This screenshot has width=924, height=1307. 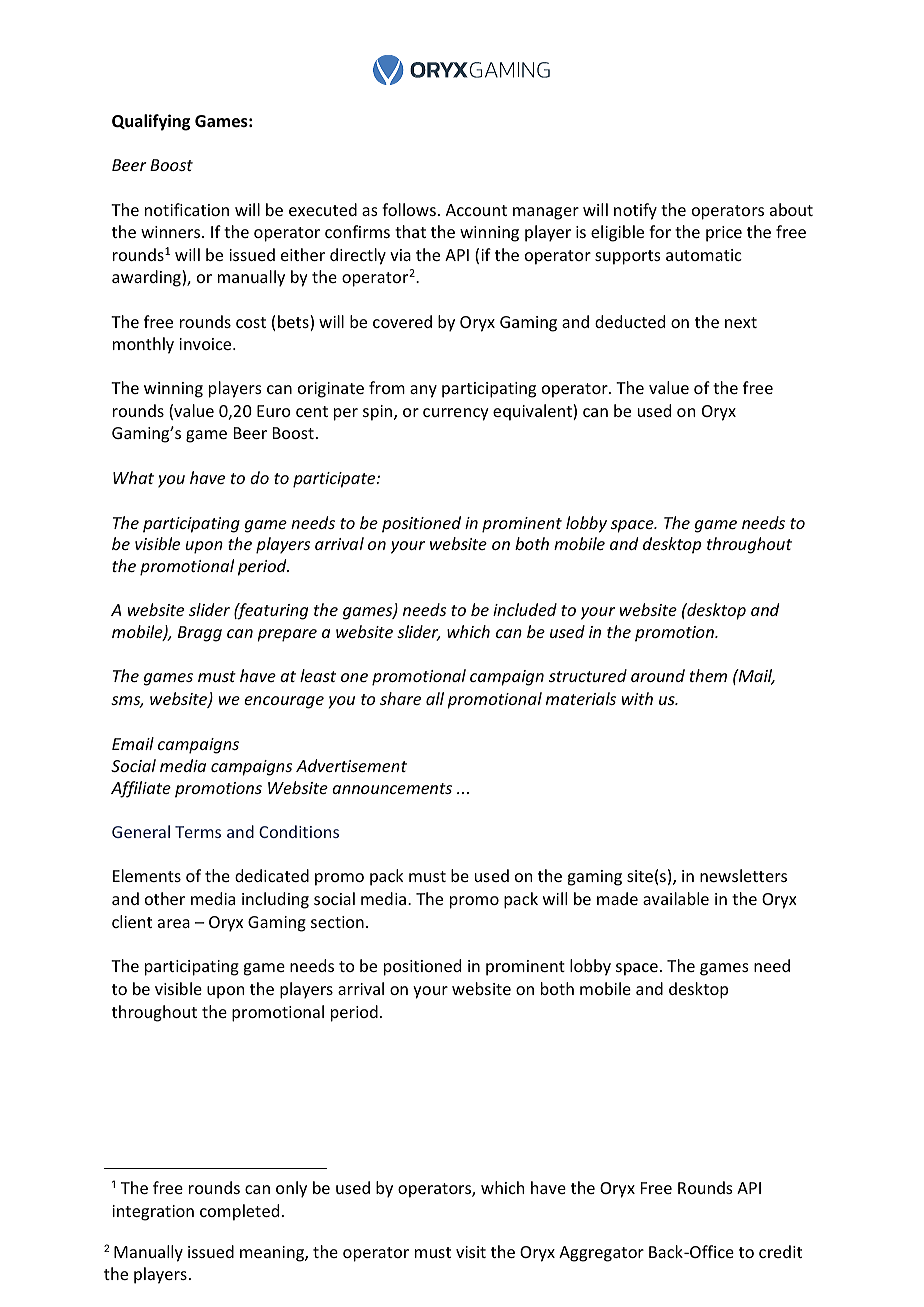 I want to click on price, so click(x=724, y=234).
